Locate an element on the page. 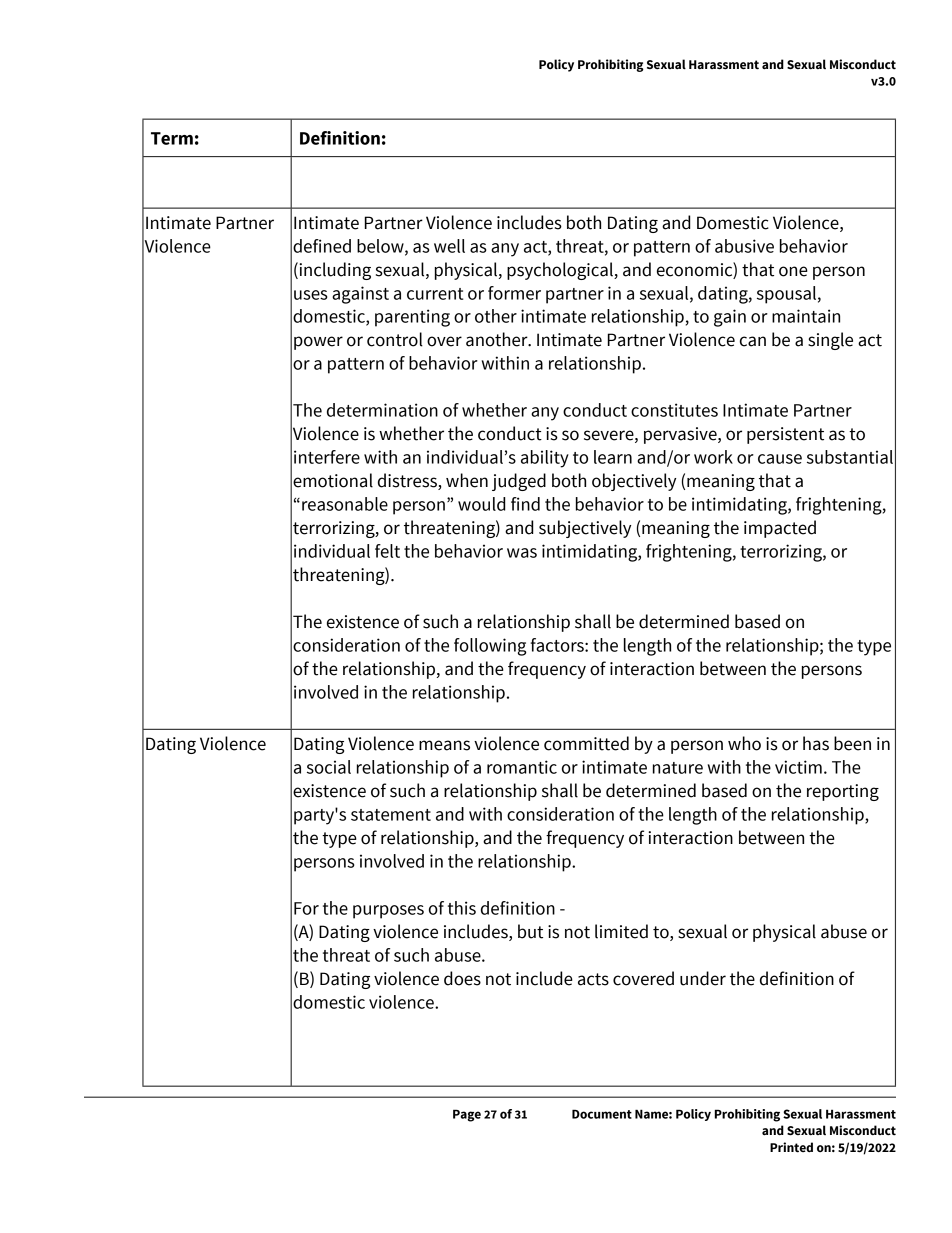 Image resolution: width=952 pixels, height=1233 pixels. statement is located at coordinates (391, 815).
